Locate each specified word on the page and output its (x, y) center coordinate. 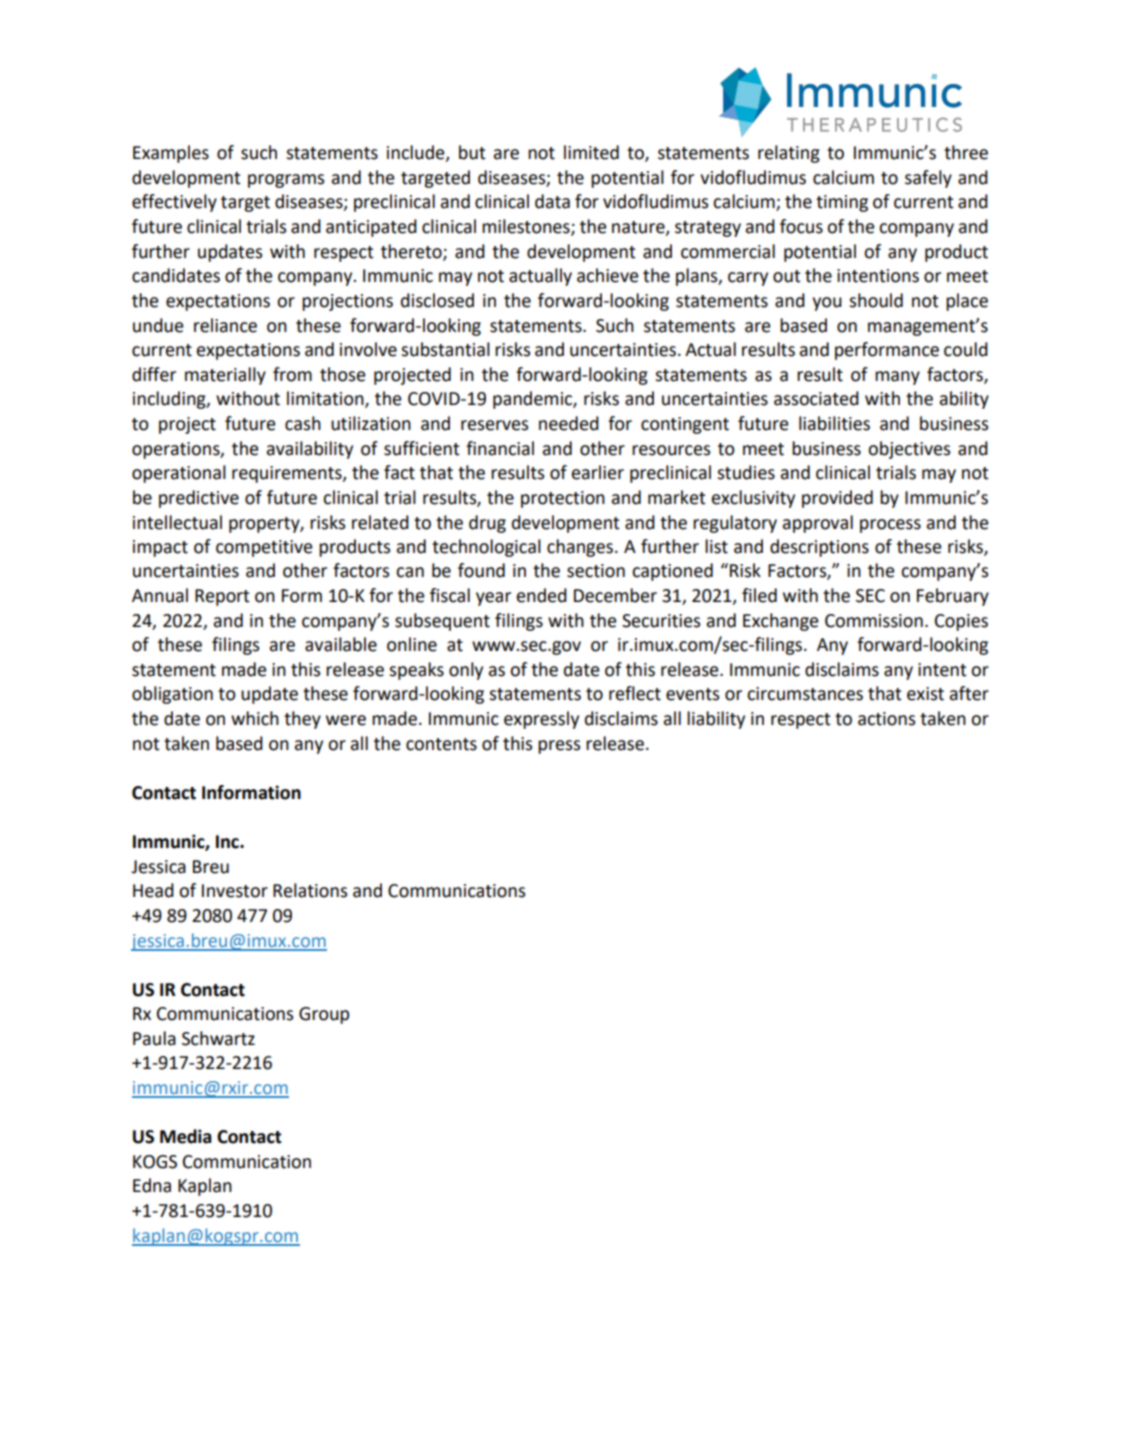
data (552, 201)
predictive (199, 499)
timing (842, 203)
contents (441, 744)
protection (563, 499)
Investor (235, 891)
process (890, 526)
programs (286, 181)
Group (324, 1015)
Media (186, 1136)
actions (886, 719)
